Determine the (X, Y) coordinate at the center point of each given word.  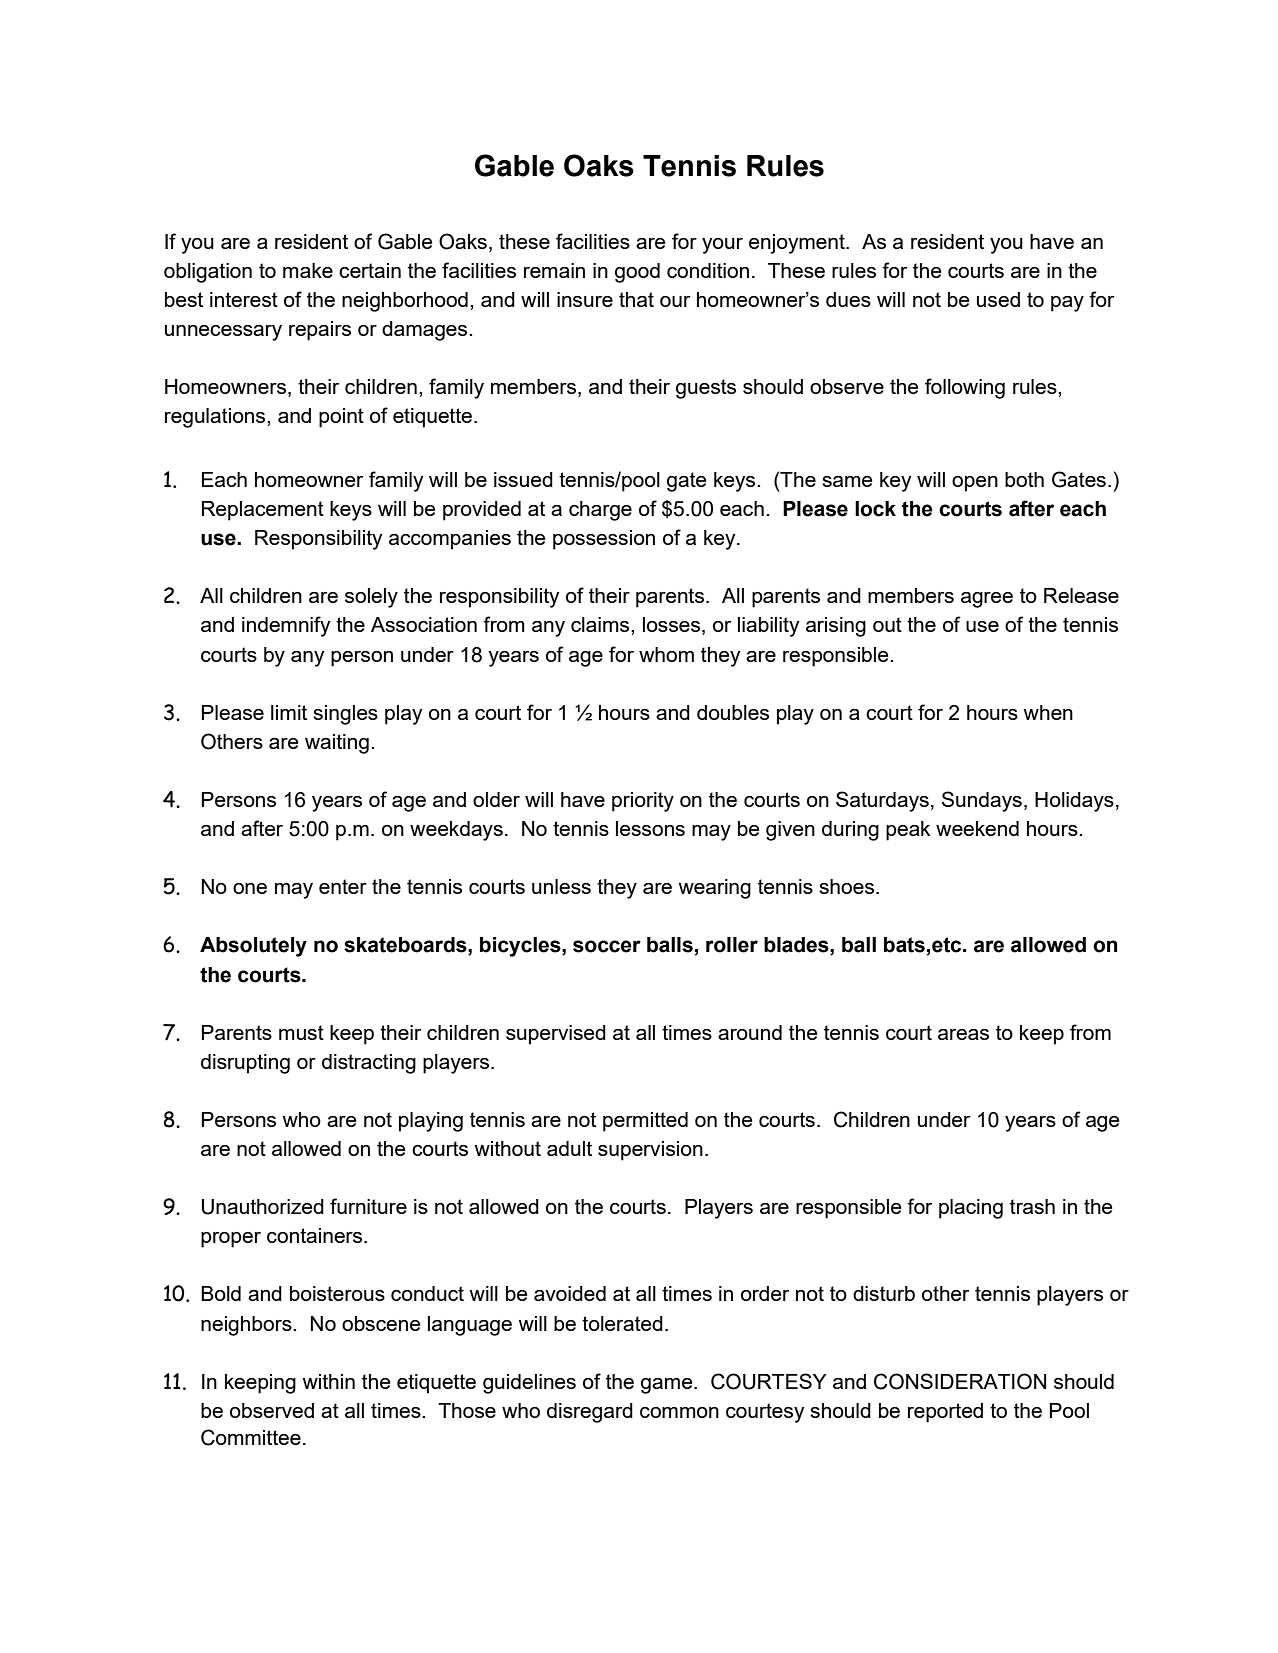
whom (666, 654)
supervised (556, 1035)
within (328, 1381)
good (637, 273)
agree (987, 600)
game (668, 1386)
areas (963, 1034)
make (308, 270)
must (301, 1032)
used (998, 299)
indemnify (286, 626)
